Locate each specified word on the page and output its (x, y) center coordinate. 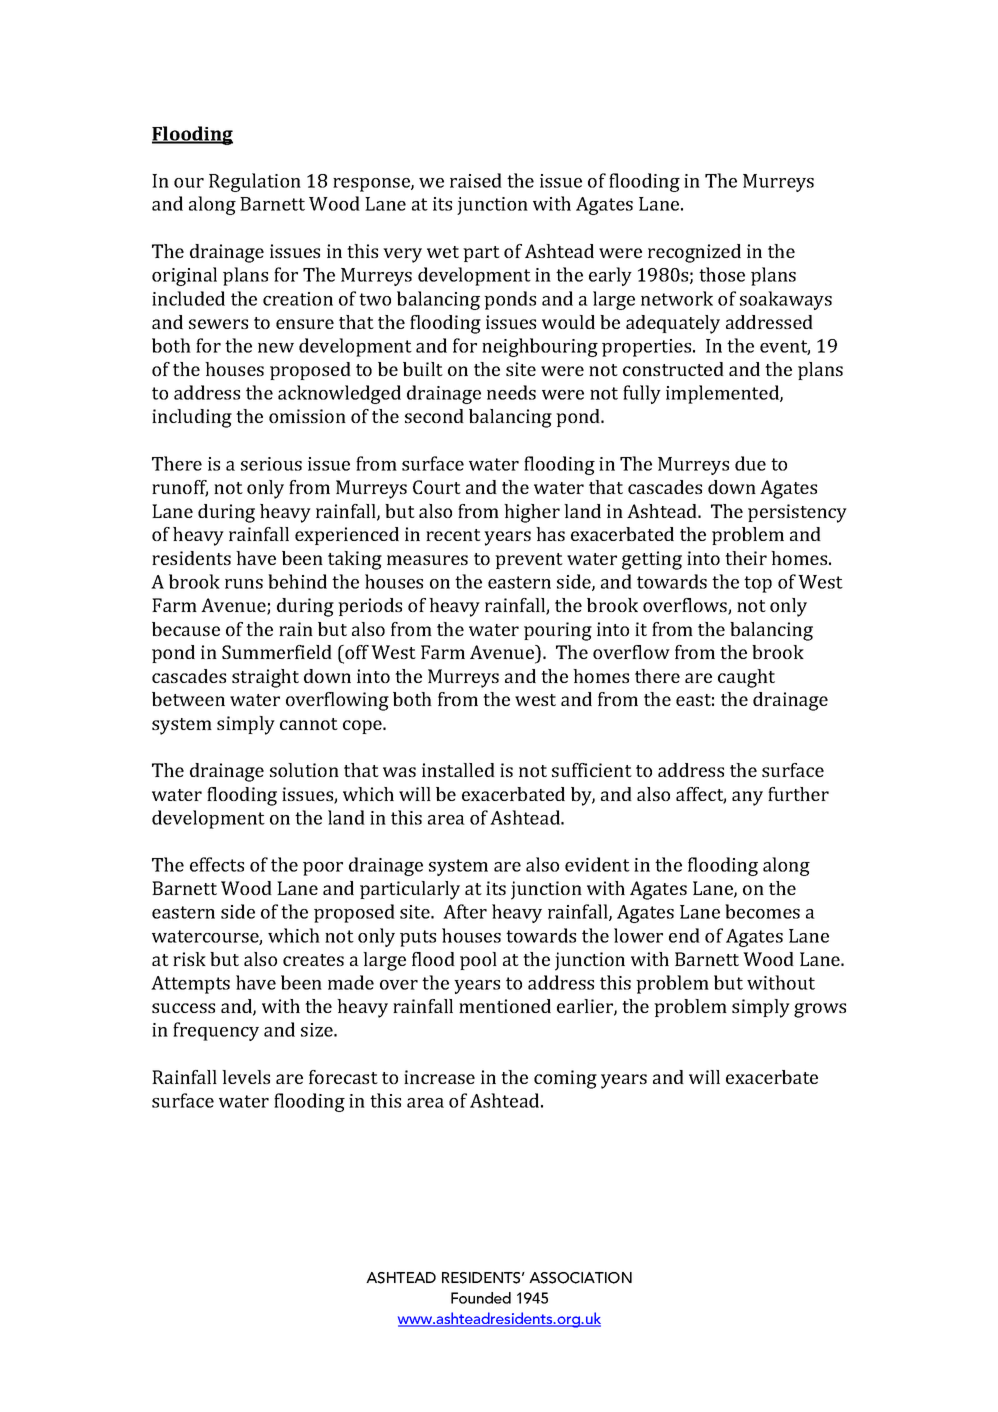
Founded (481, 1298)
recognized (694, 253)
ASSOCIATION (580, 1278)
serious (271, 464)
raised (476, 180)
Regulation (255, 182)
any (747, 798)
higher (532, 513)
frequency (216, 1031)
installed (458, 770)
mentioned (505, 1006)
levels (246, 1077)
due (750, 463)
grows (820, 1010)
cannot (309, 724)
